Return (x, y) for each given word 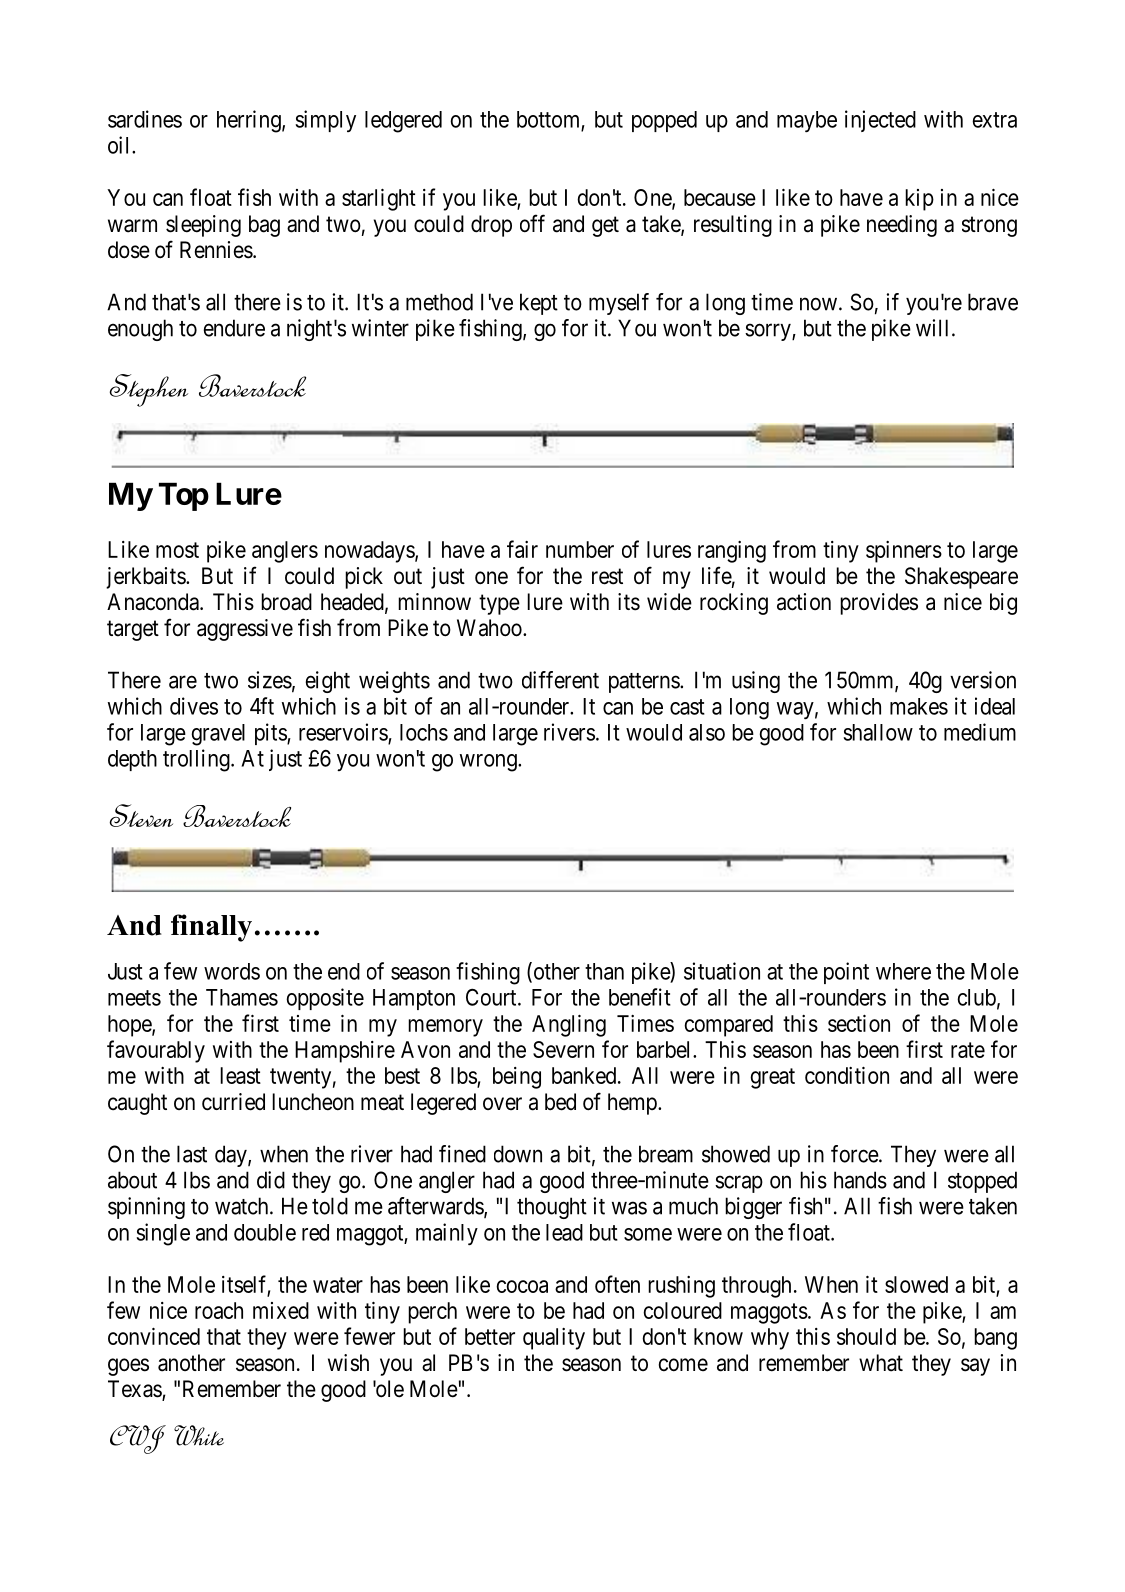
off (532, 223)
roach (219, 1310)
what (881, 1363)
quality (554, 1339)
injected (880, 121)
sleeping (203, 226)
